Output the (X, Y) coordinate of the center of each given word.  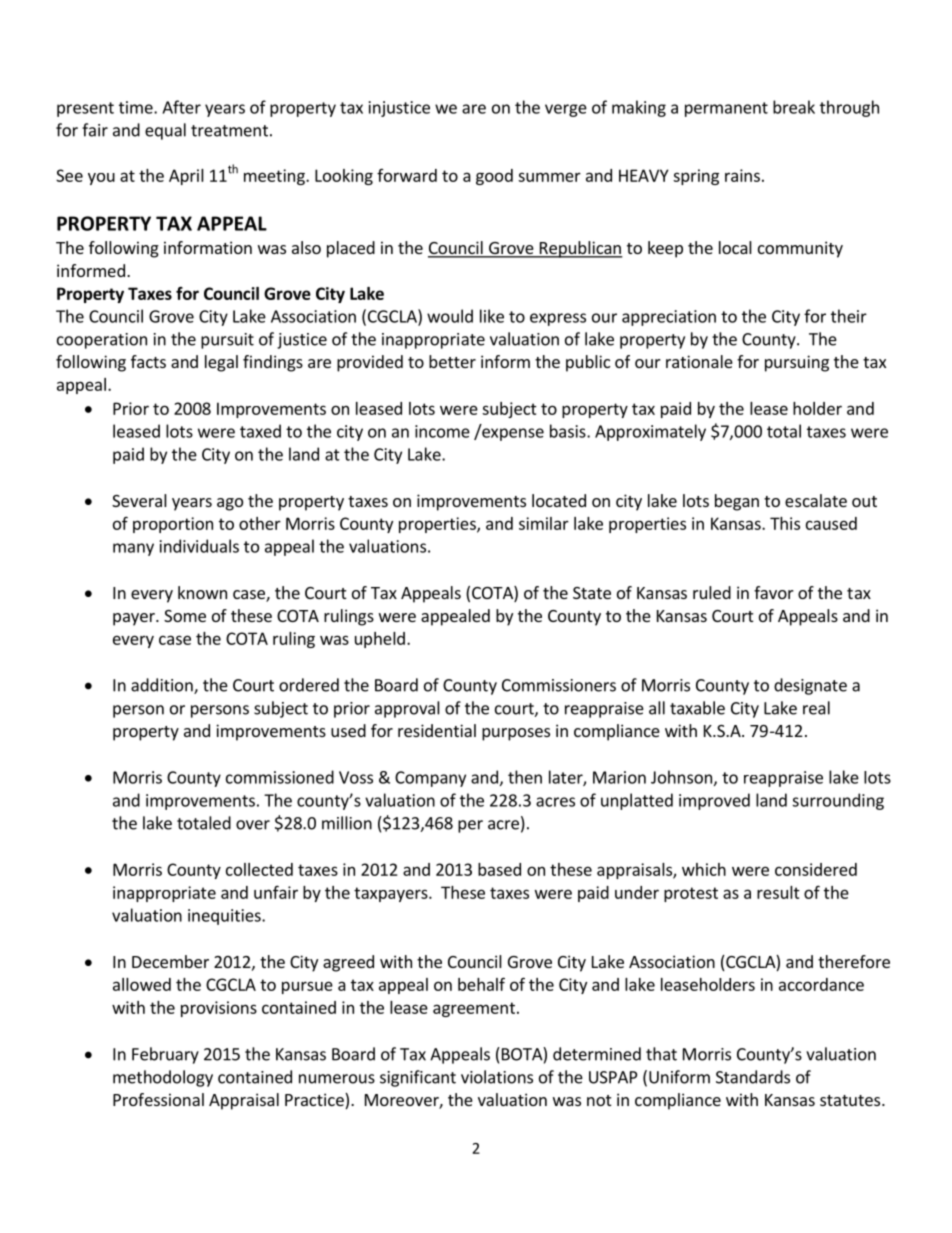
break (794, 107)
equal (165, 131)
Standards (753, 1077)
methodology (163, 1078)
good (494, 177)
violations (497, 1077)
